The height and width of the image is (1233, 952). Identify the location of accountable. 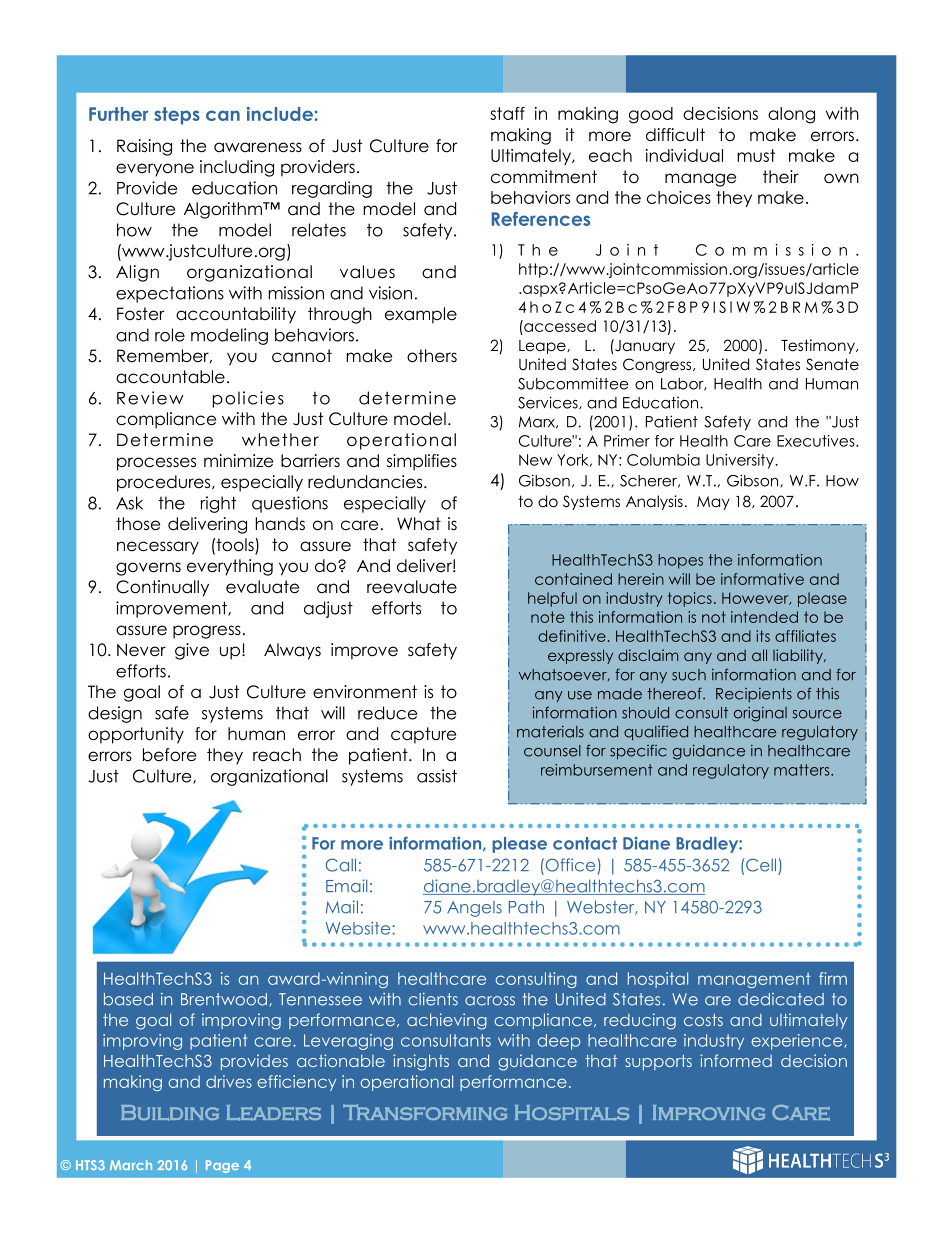
(170, 377).
